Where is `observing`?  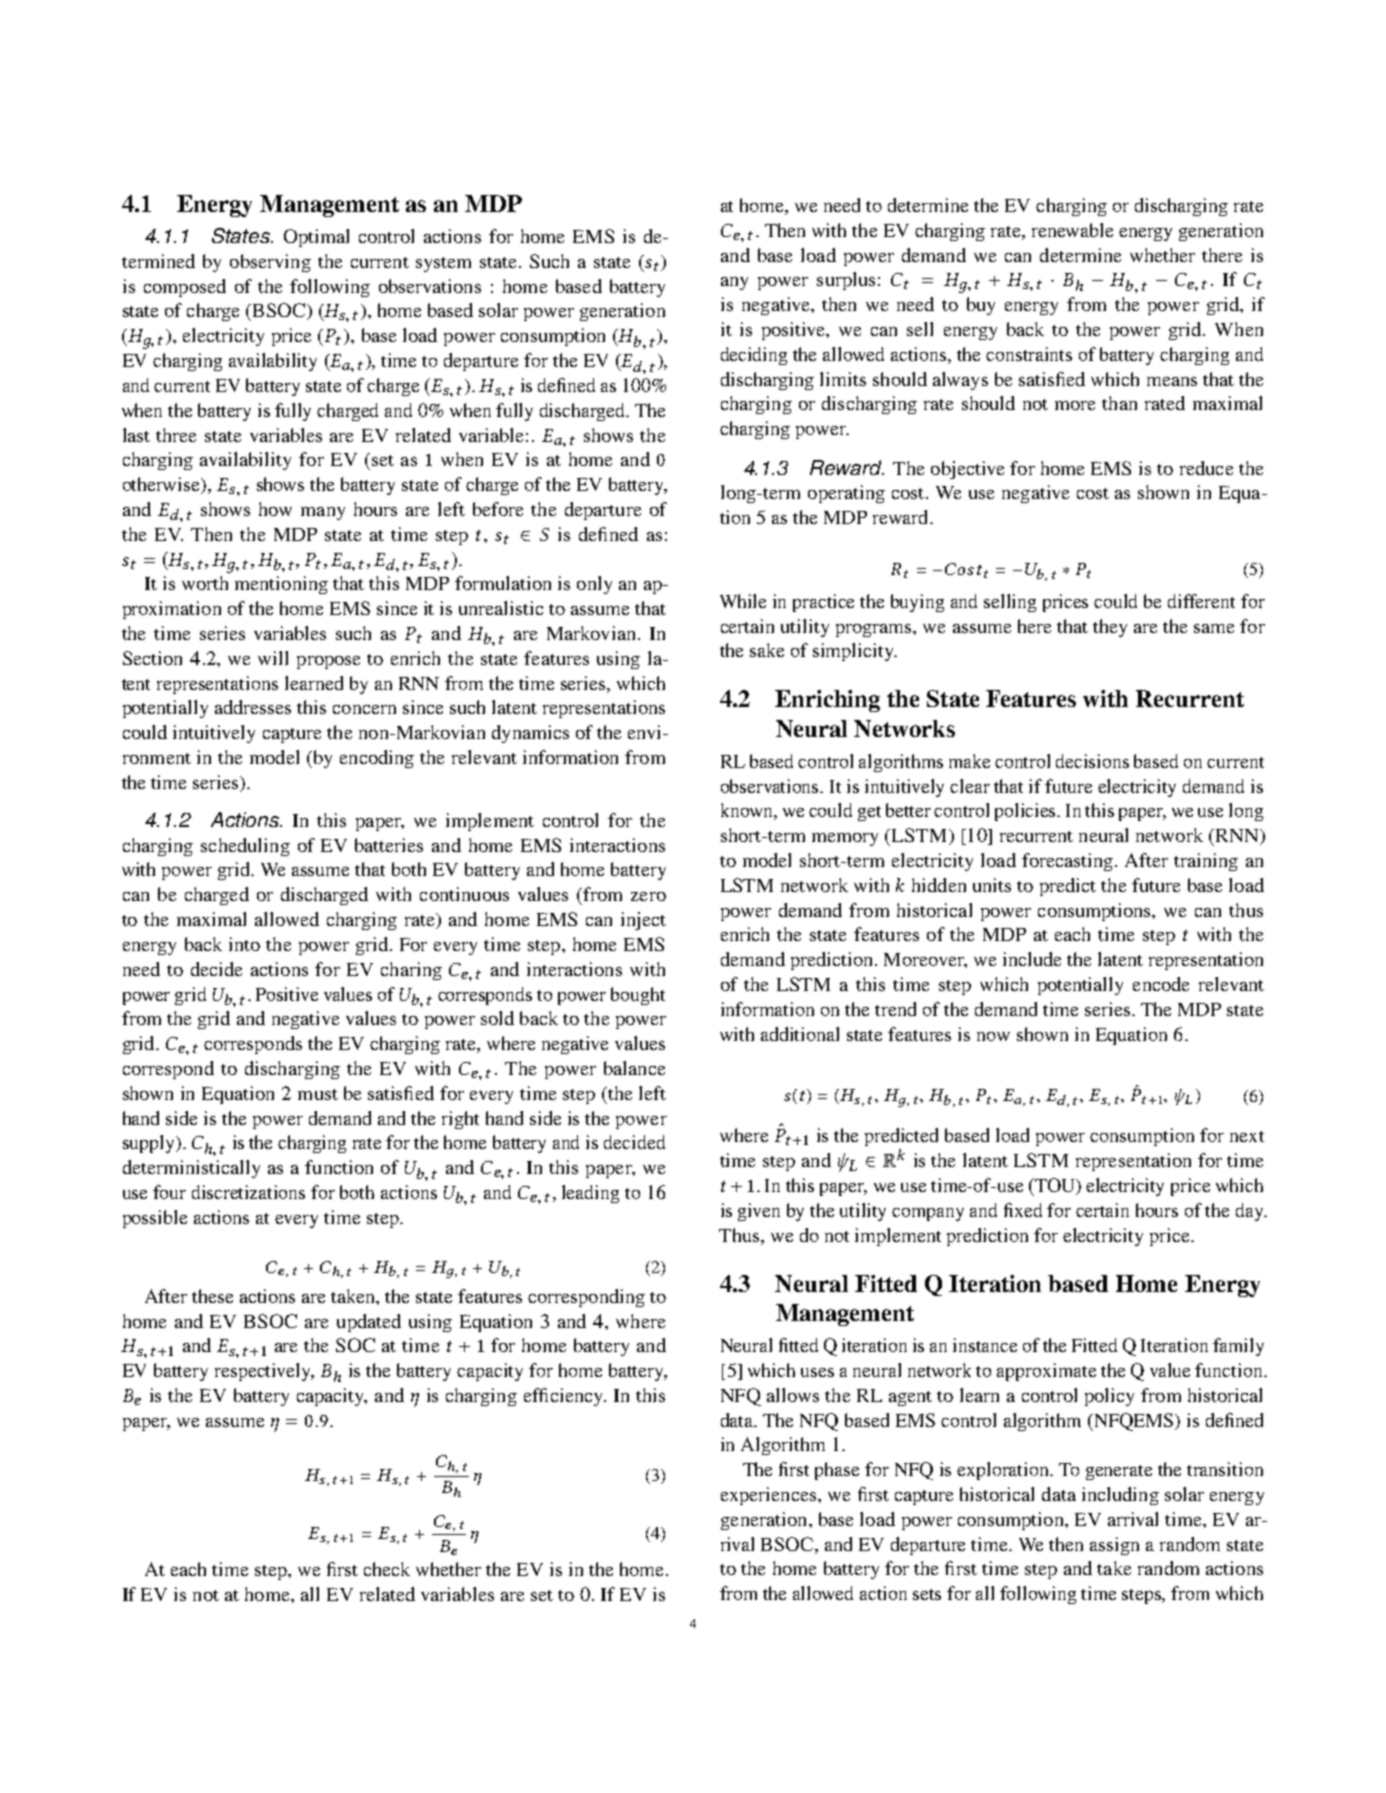 observing is located at coordinates (270, 263).
